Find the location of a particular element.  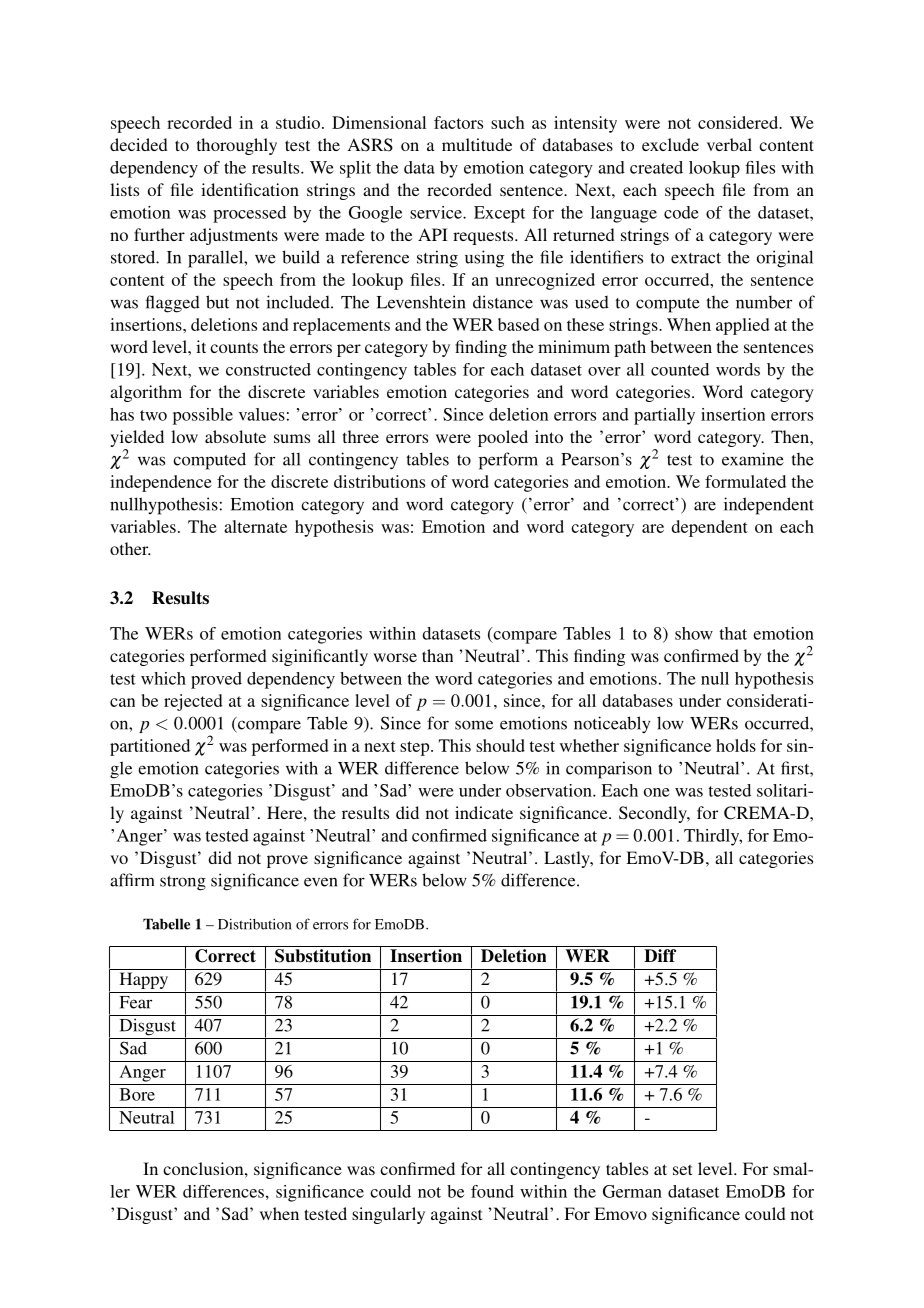

verbal is located at coordinates (729, 144).
